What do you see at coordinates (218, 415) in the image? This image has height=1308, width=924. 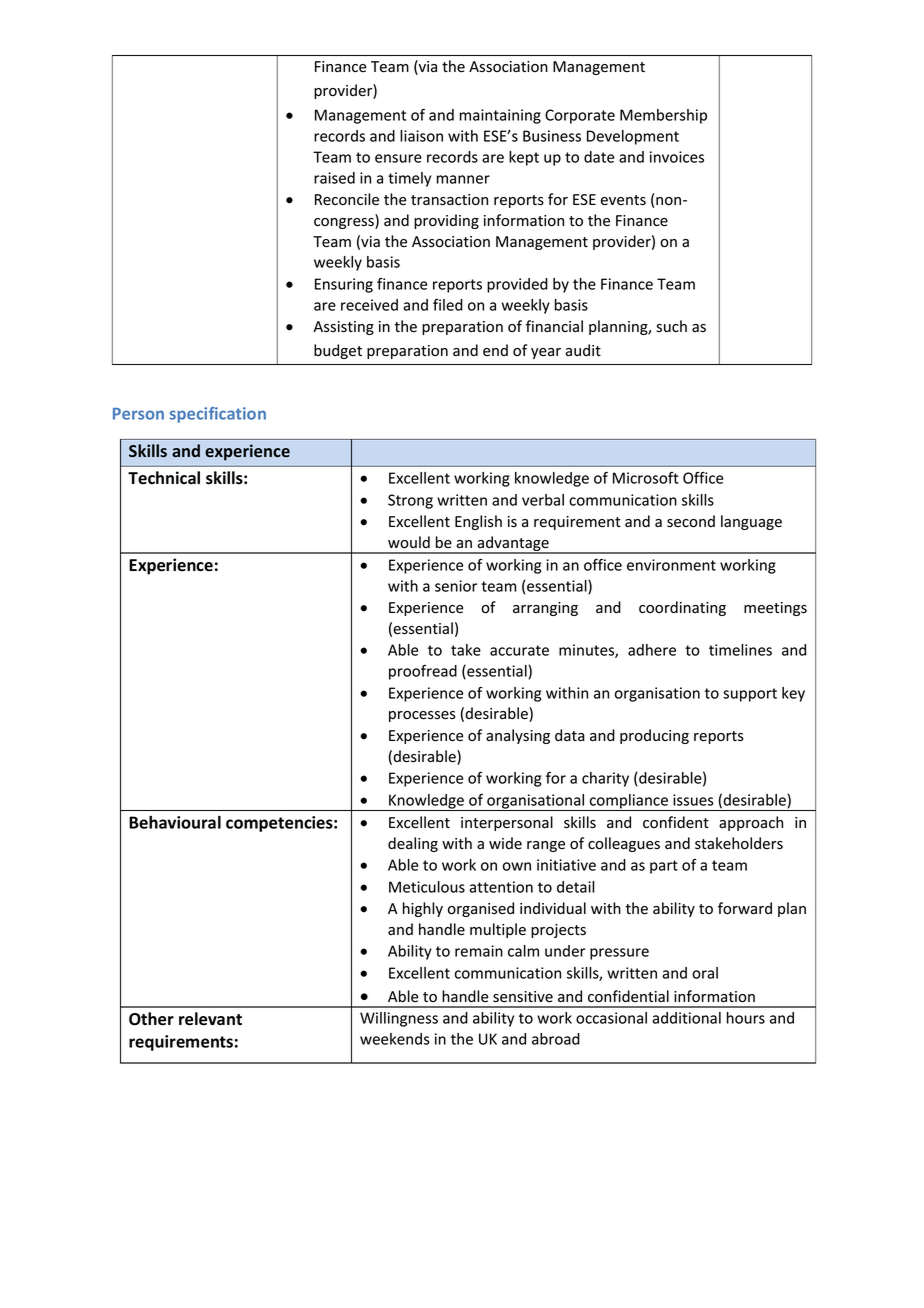 I see `specification` at bounding box center [218, 415].
